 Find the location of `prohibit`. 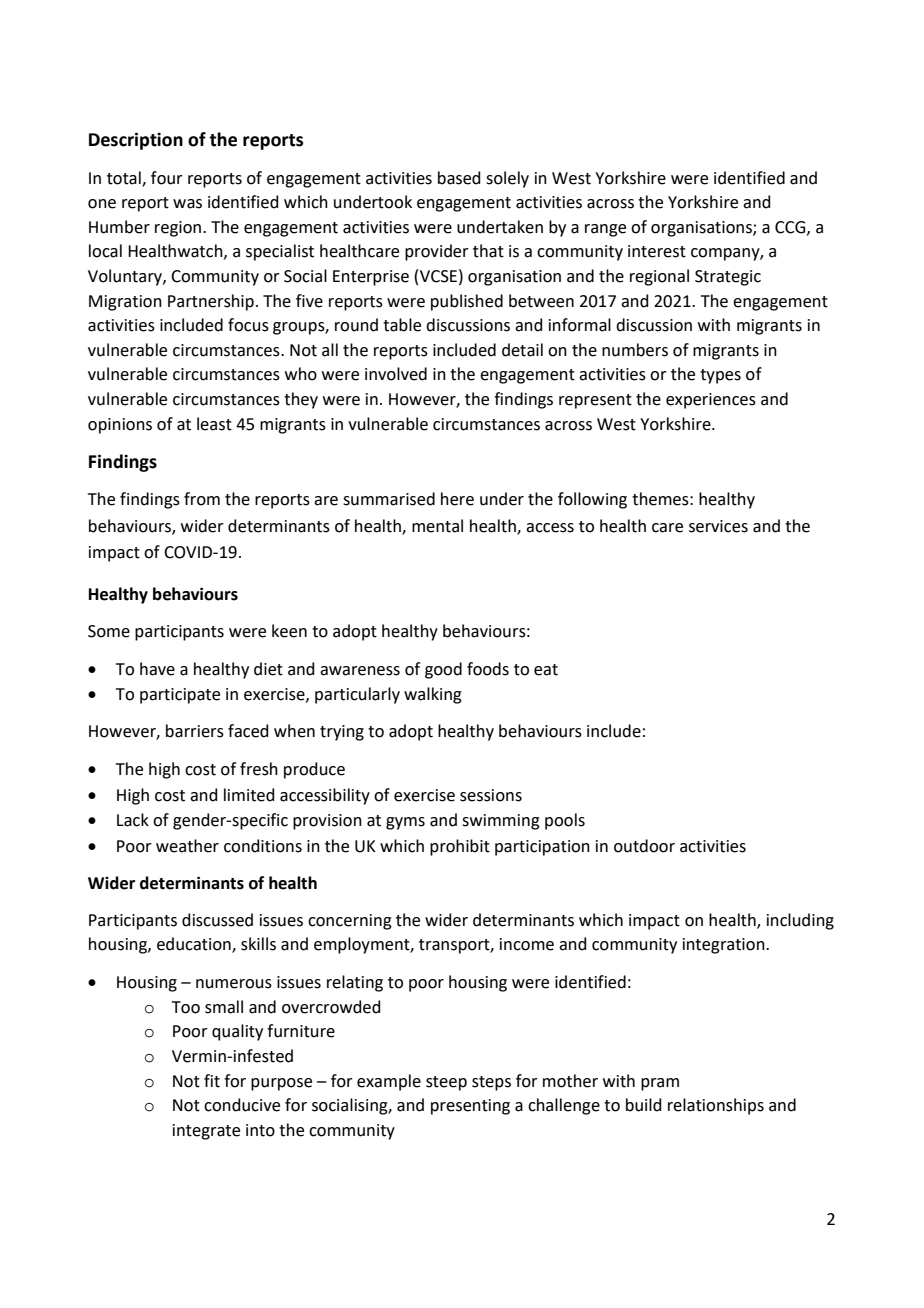

prohibit is located at coordinates (460, 847).
